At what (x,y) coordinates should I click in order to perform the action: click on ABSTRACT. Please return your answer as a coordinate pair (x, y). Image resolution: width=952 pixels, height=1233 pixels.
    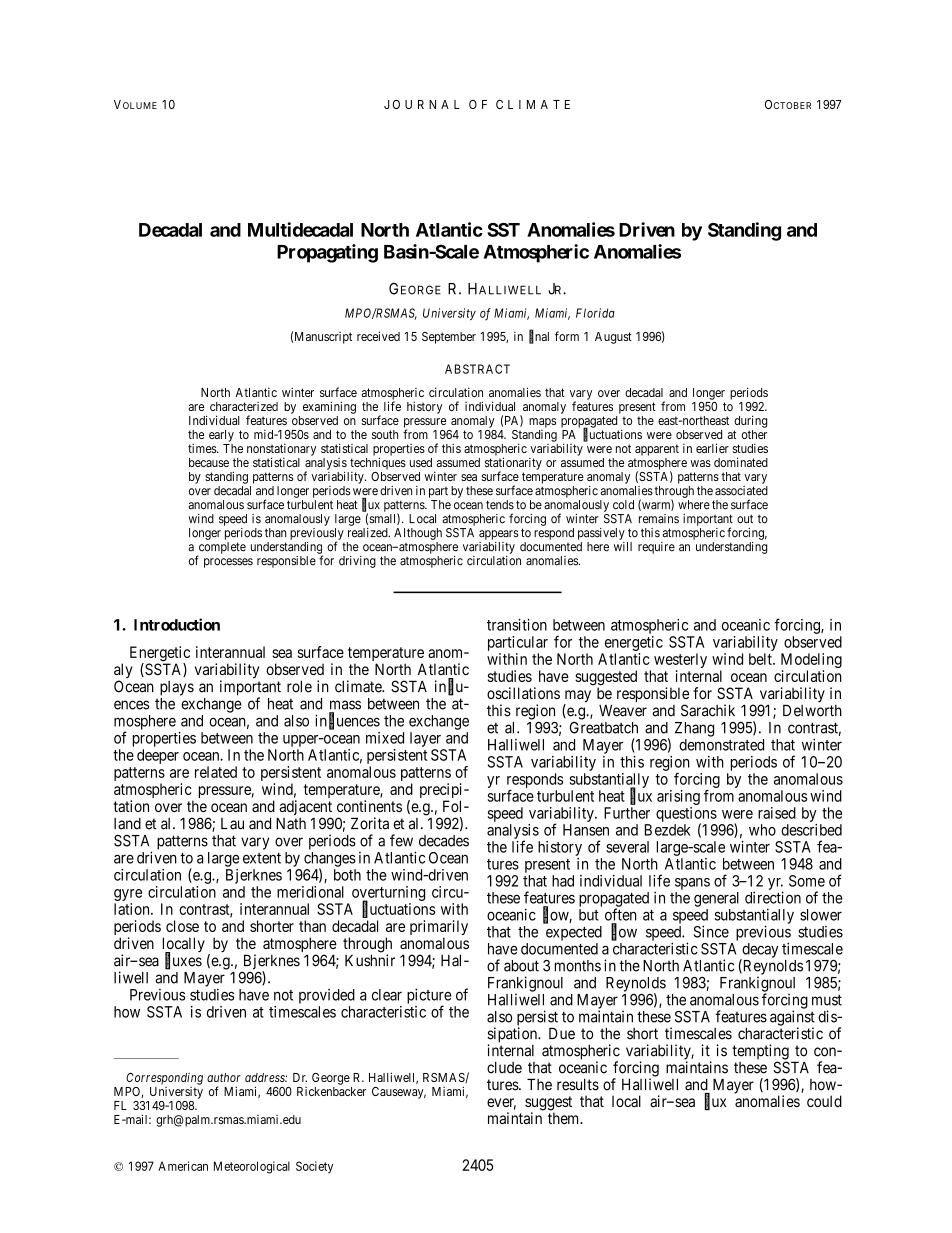
    Looking at the image, I should click on (477, 369).
